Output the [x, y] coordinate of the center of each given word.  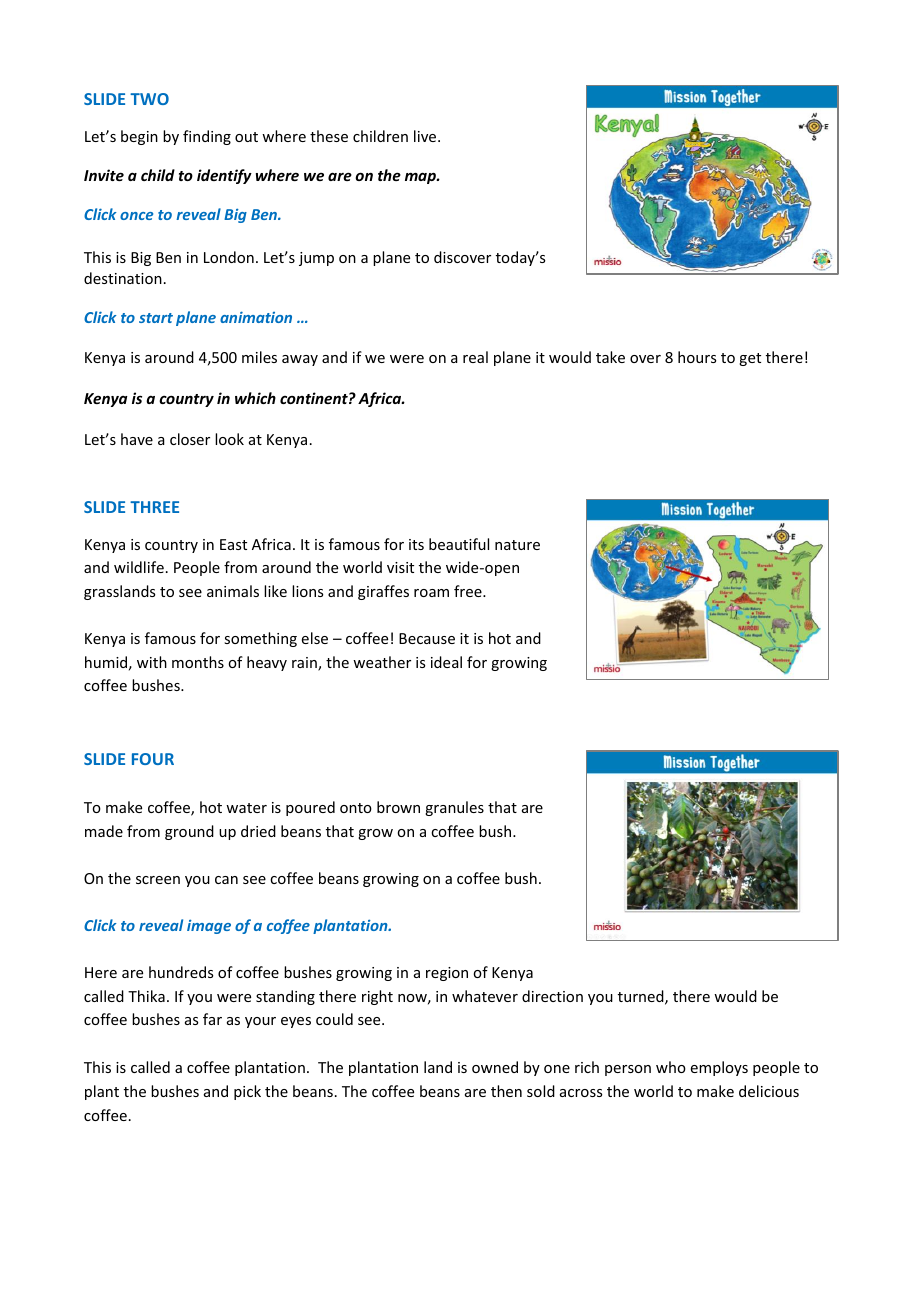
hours [697, 357]
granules [454, 808]
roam [431, 593]
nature [517, 545]
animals [233, 591]
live [426, 136]
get [750, 359]
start [156, 318]
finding [207, 137]
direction [552, 996]
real [475, 357]
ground [189, 832]
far [212, 1019]
